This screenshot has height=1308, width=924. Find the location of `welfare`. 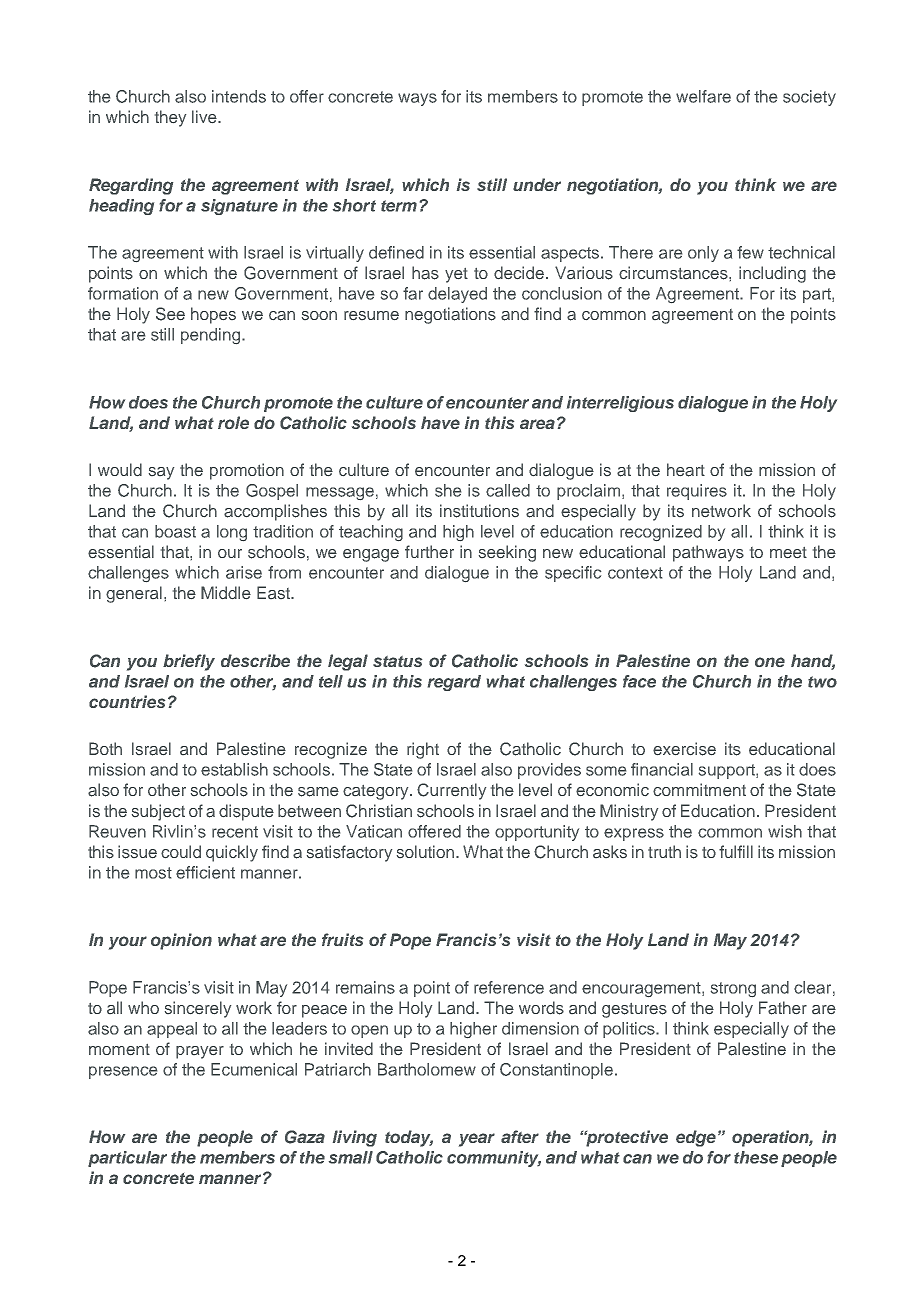

welfare is located at coordinates (703, 96).
